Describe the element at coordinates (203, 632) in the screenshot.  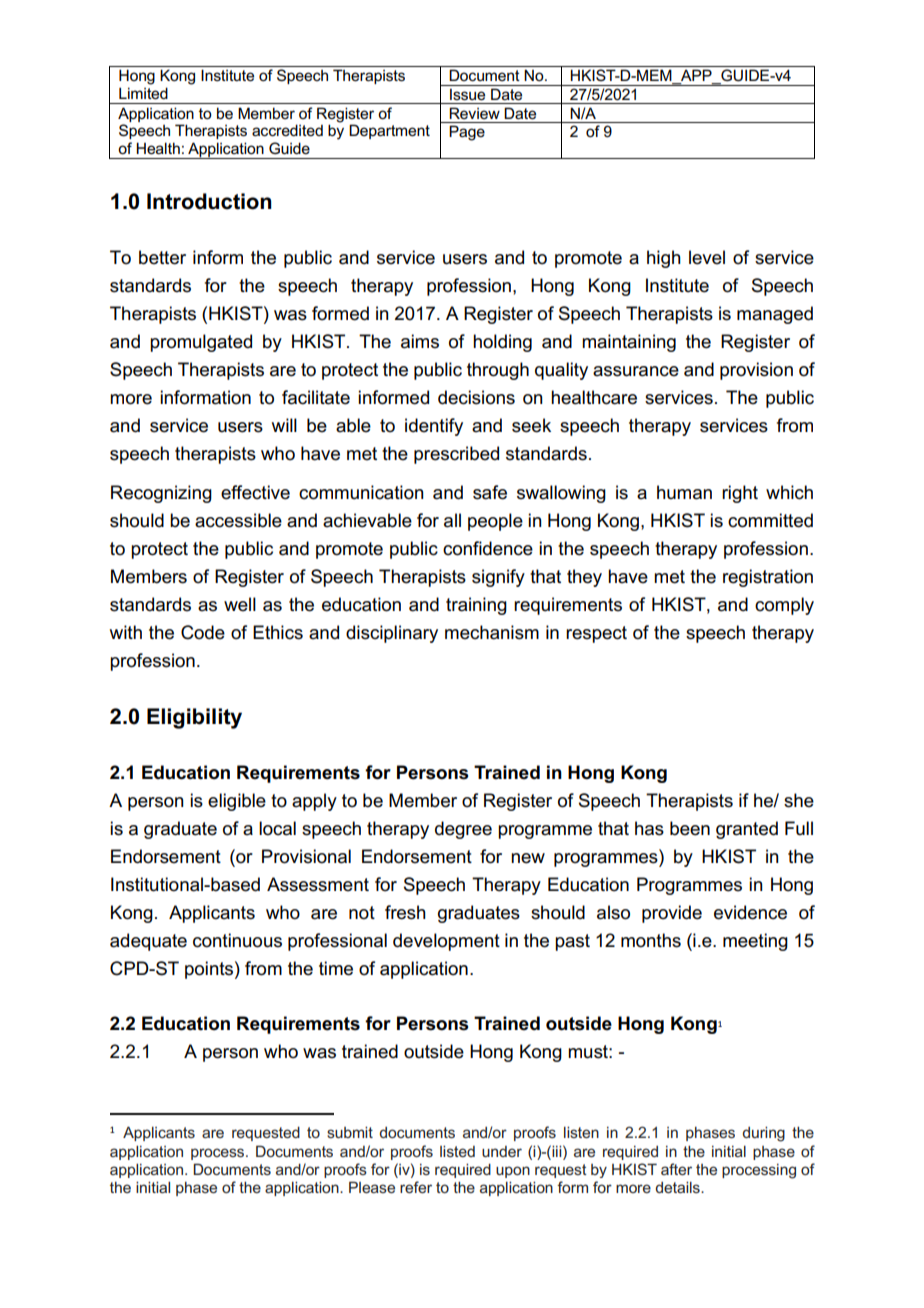
I see `Code` at that location.
